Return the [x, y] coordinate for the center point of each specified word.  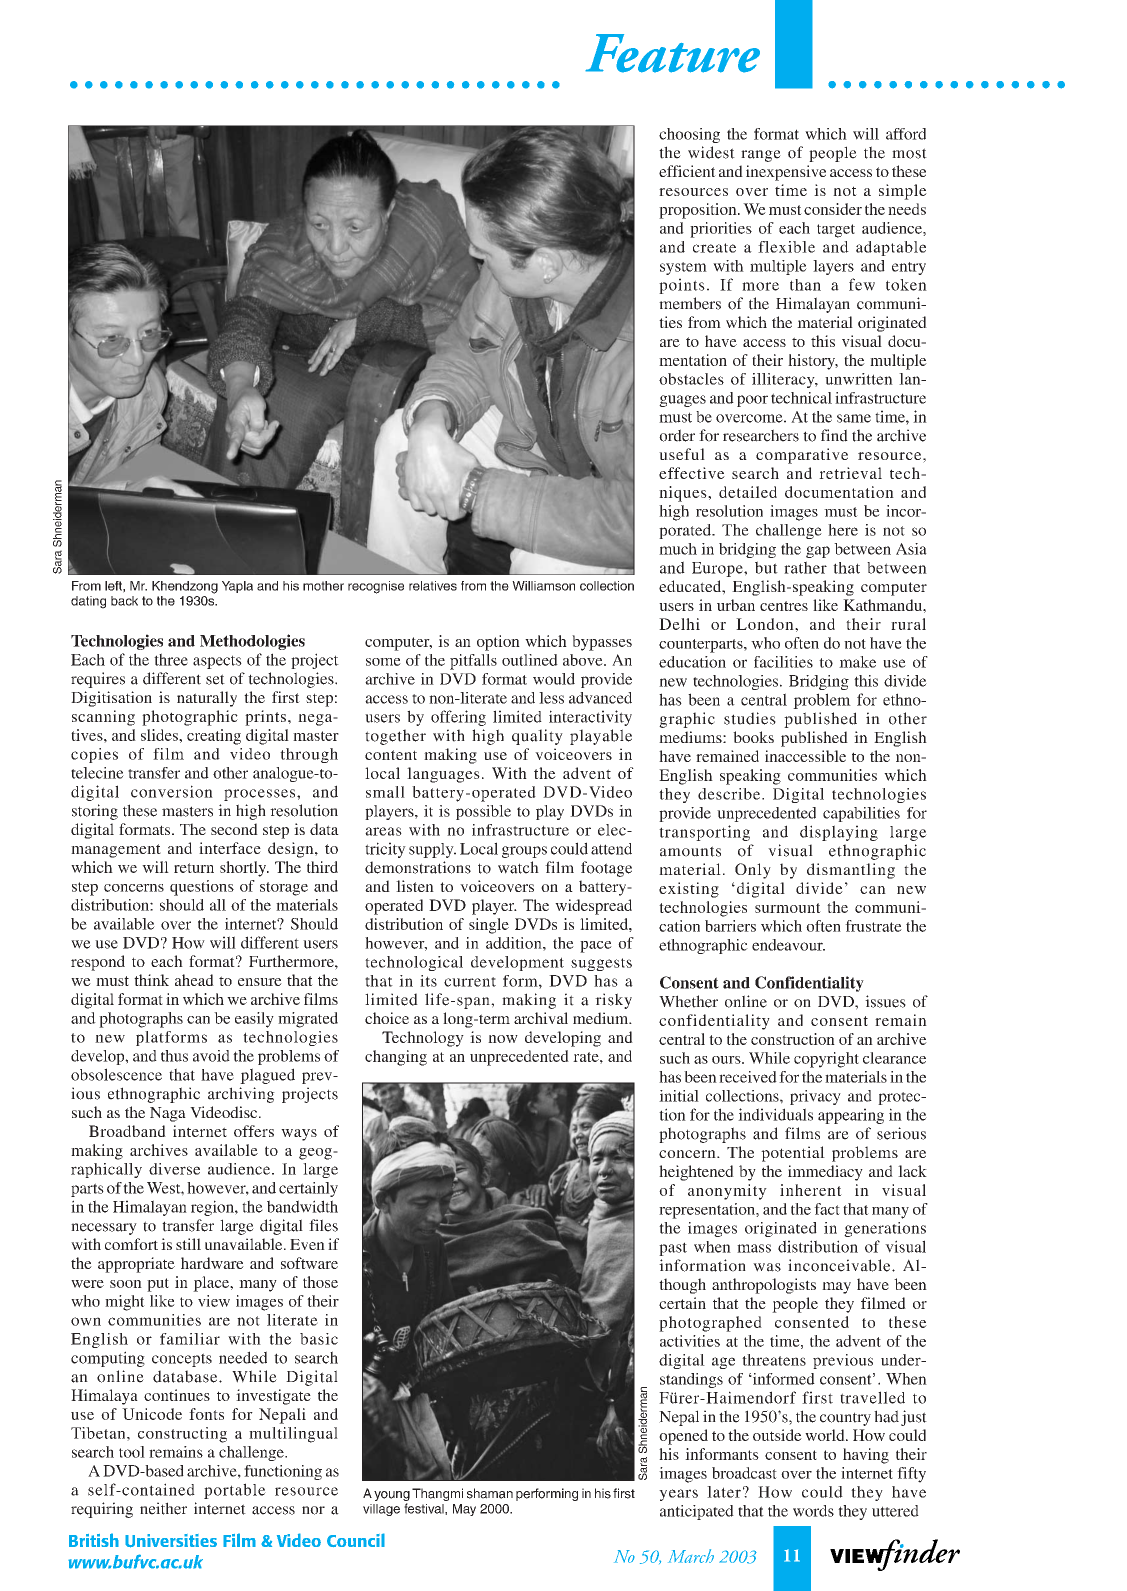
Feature [672, 53]
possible [483, 812]
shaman [490, 1493]
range [761, 156]
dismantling [851, 871]
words [813, 1511]
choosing [689, 135]
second [234, 829]
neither [163, 1508]
